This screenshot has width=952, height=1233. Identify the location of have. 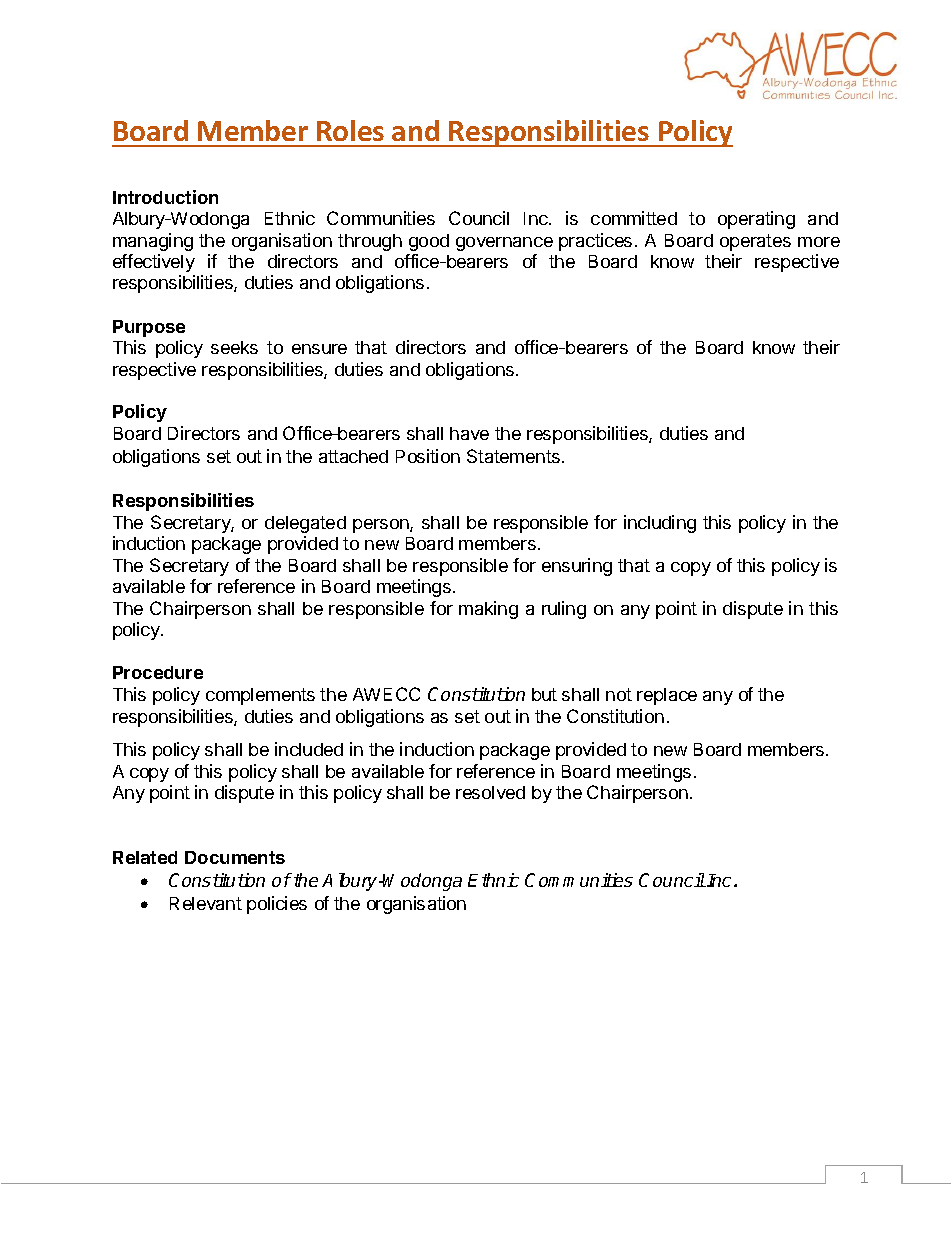
(469, 433).
